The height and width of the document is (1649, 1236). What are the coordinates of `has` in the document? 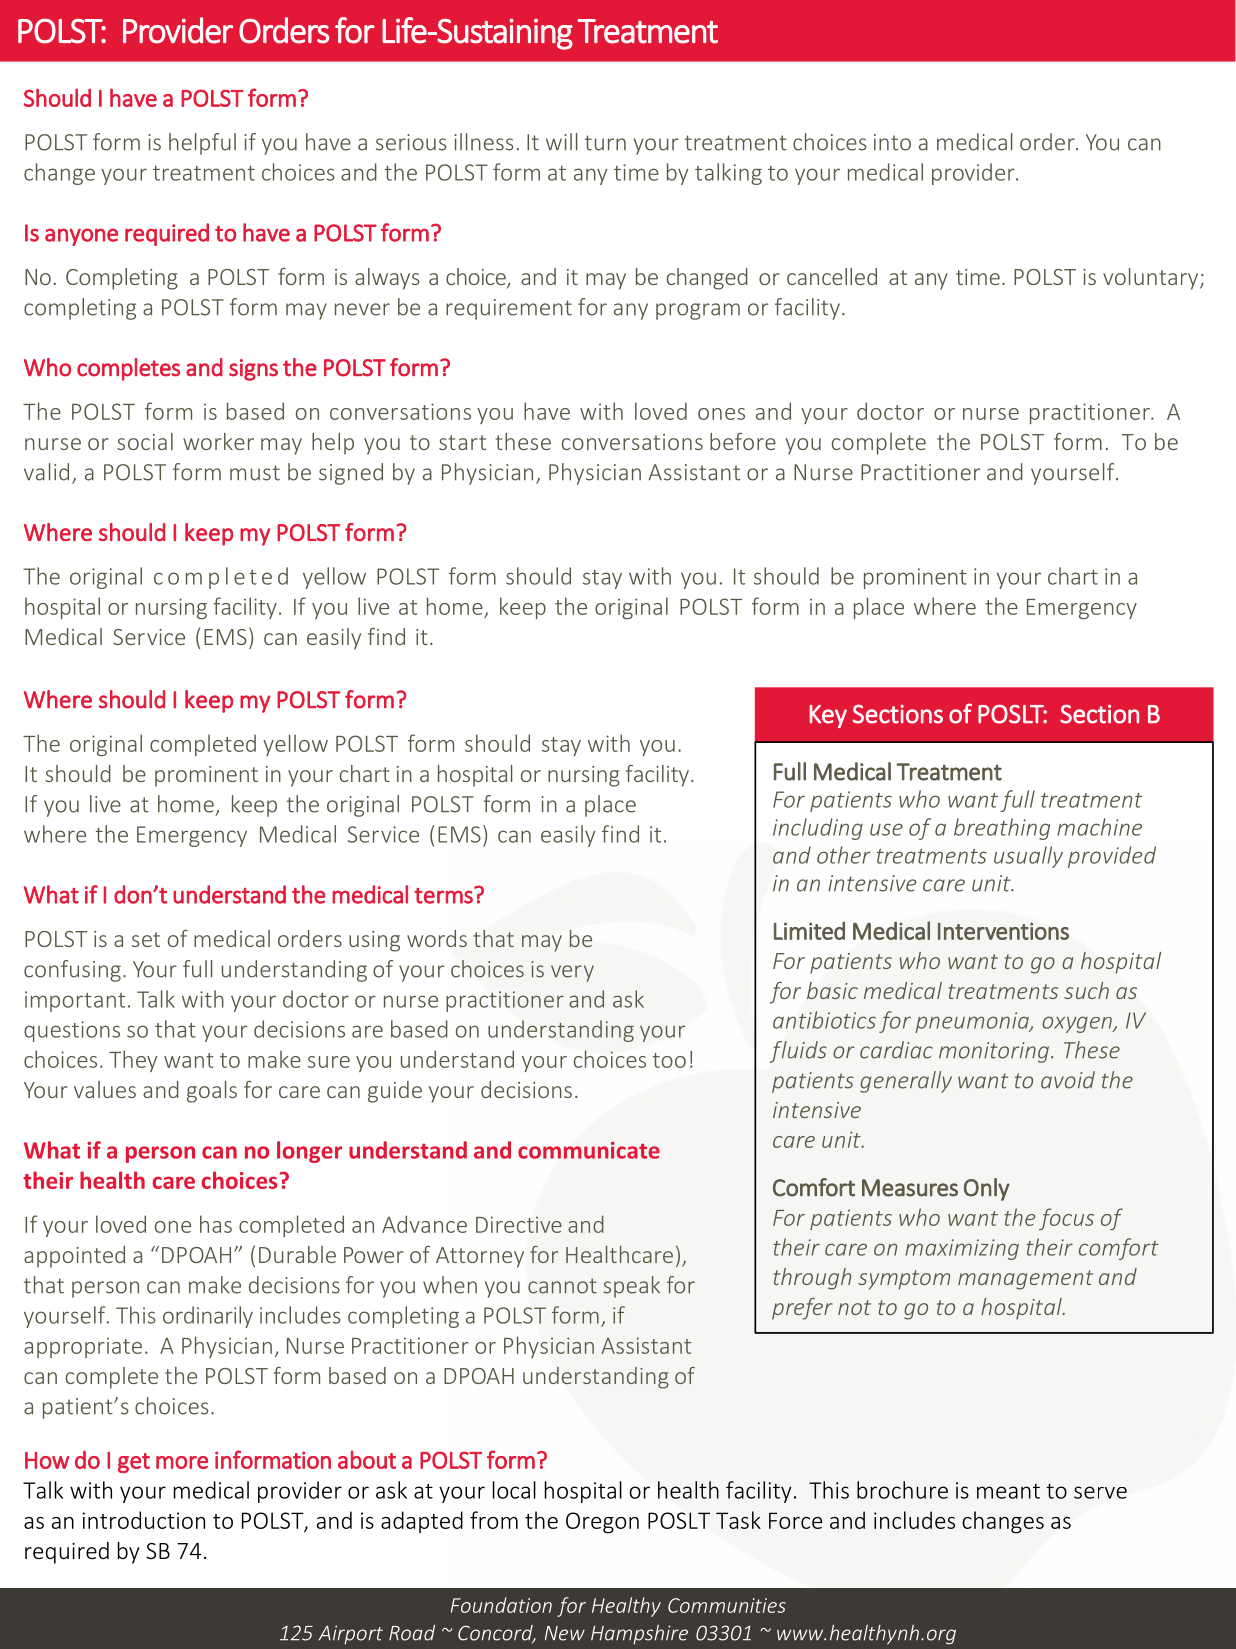 It's located at (216, 1224).
